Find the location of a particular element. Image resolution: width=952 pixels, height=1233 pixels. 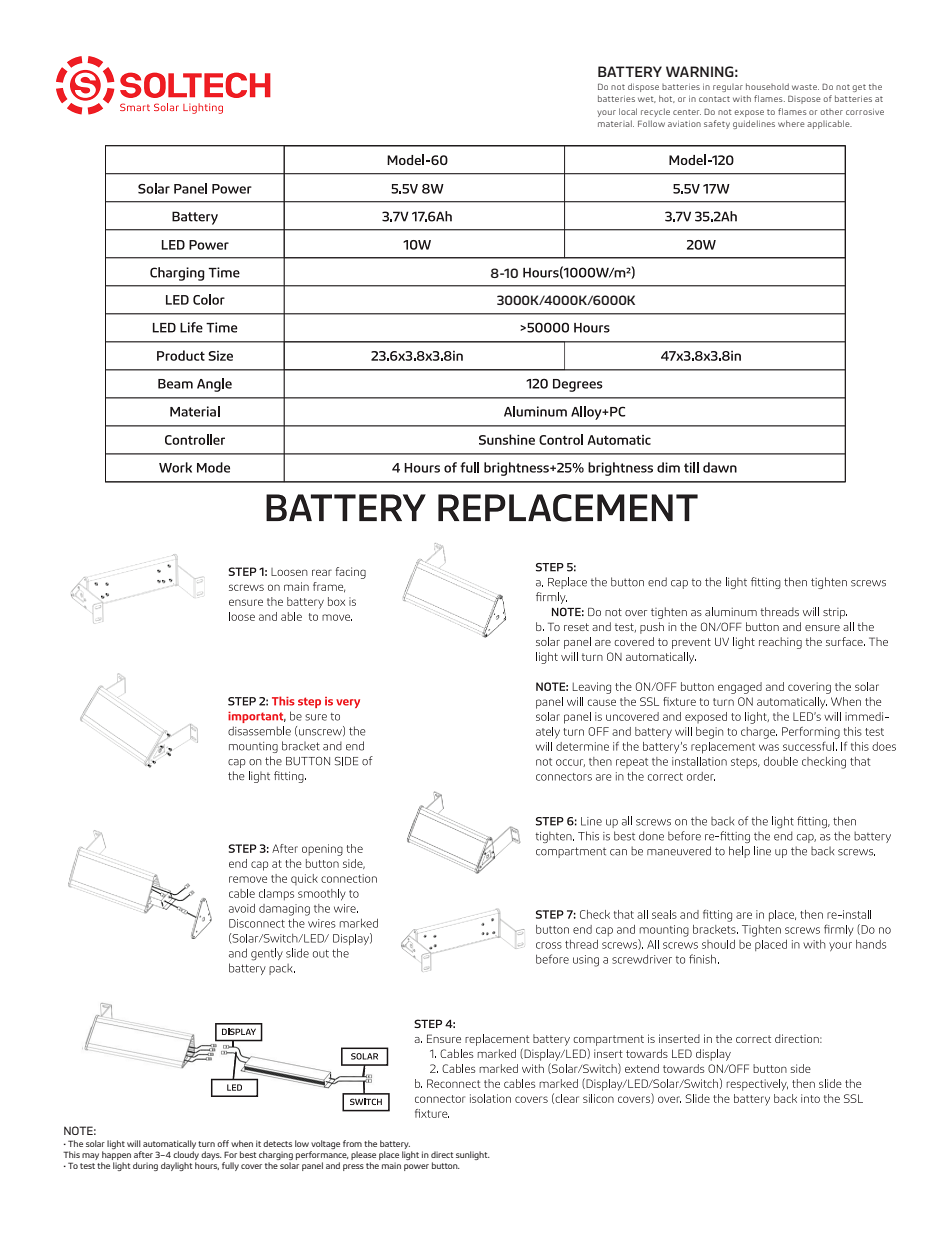

automatically is located at coordinates (169, 1144).
